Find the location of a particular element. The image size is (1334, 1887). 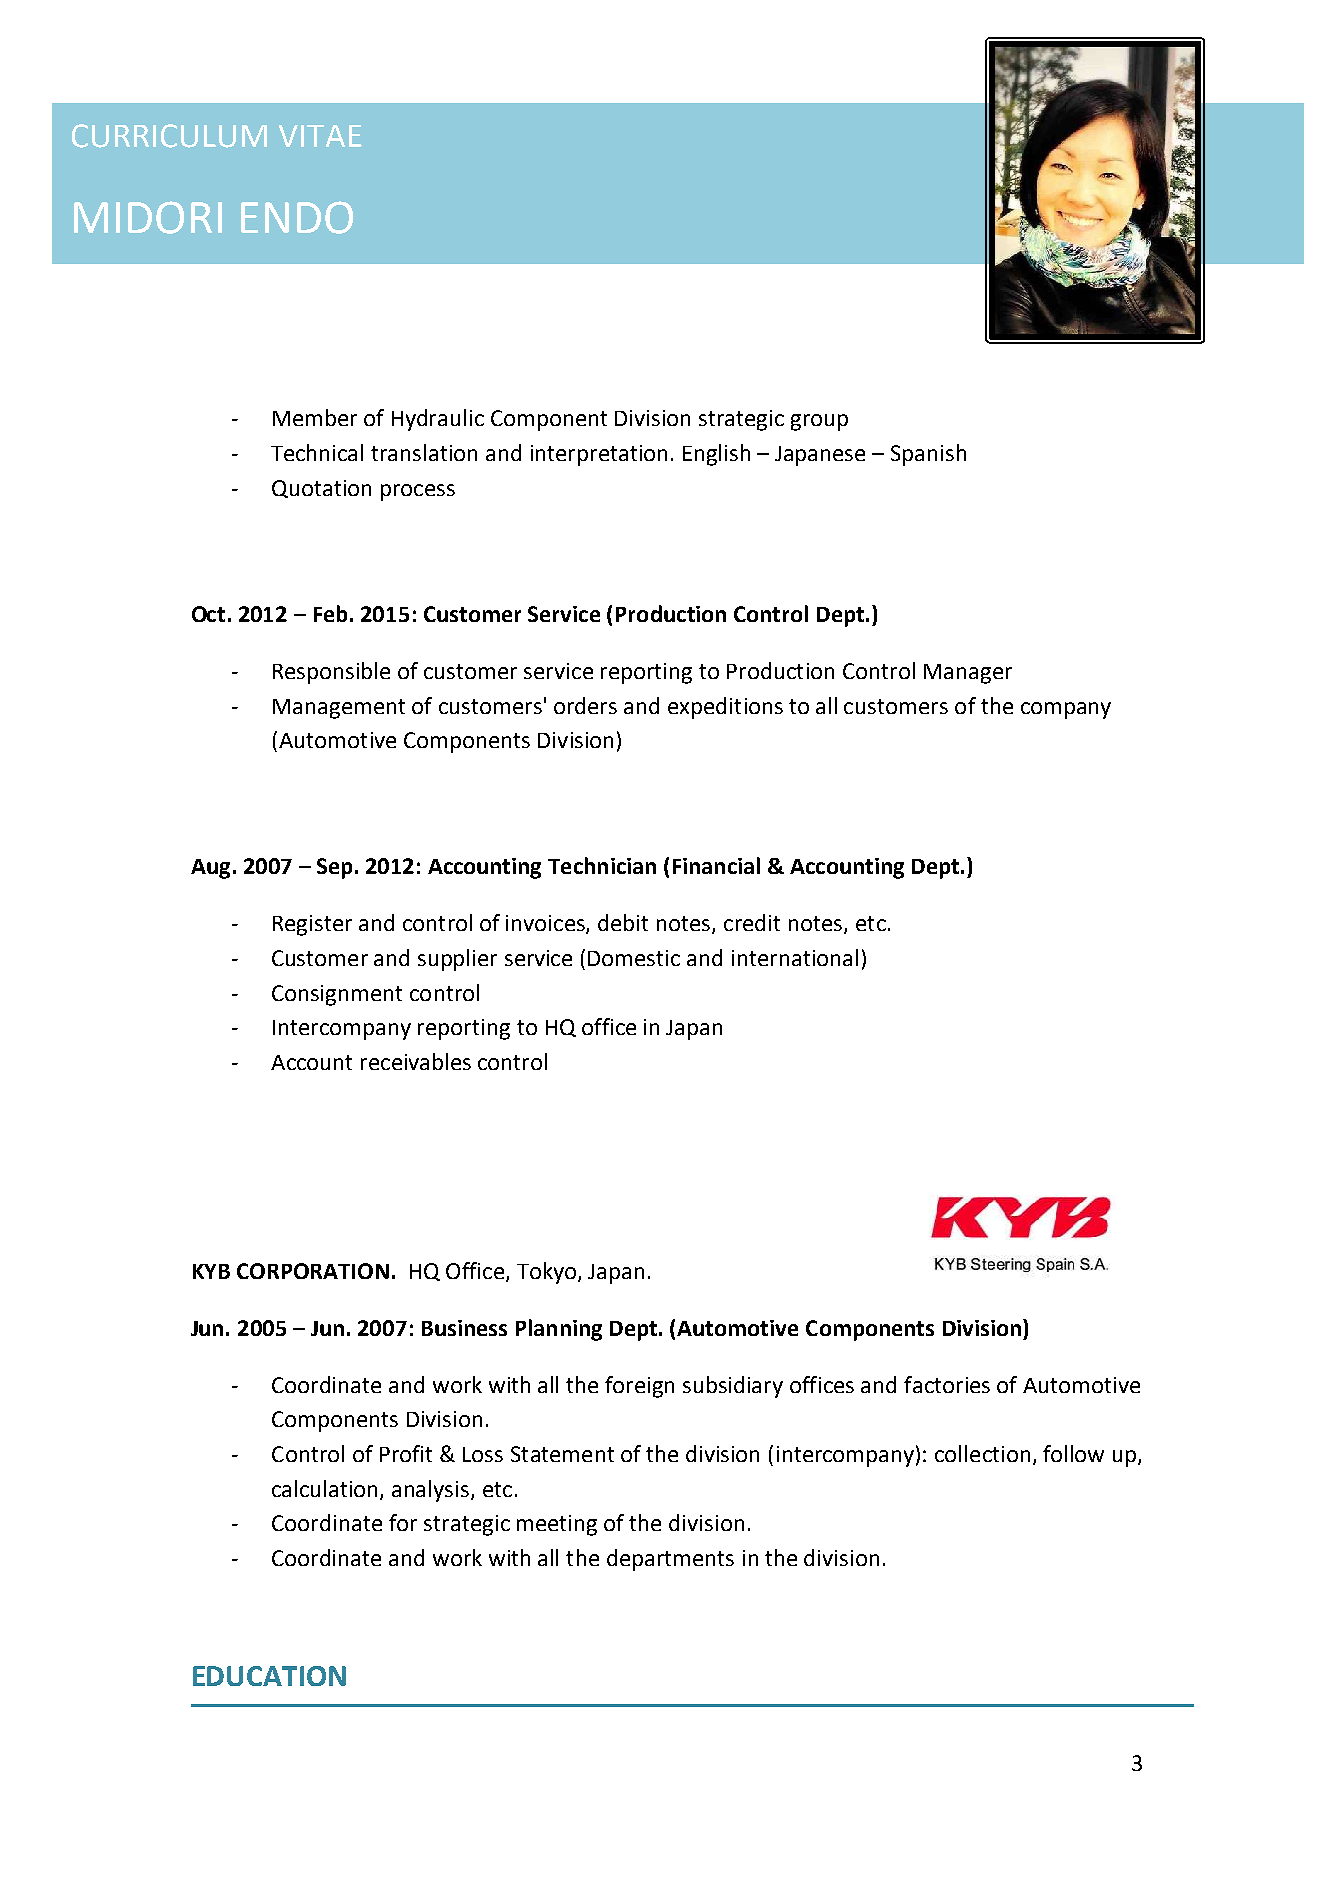

Responsible is located at coordinates (331, 673).
